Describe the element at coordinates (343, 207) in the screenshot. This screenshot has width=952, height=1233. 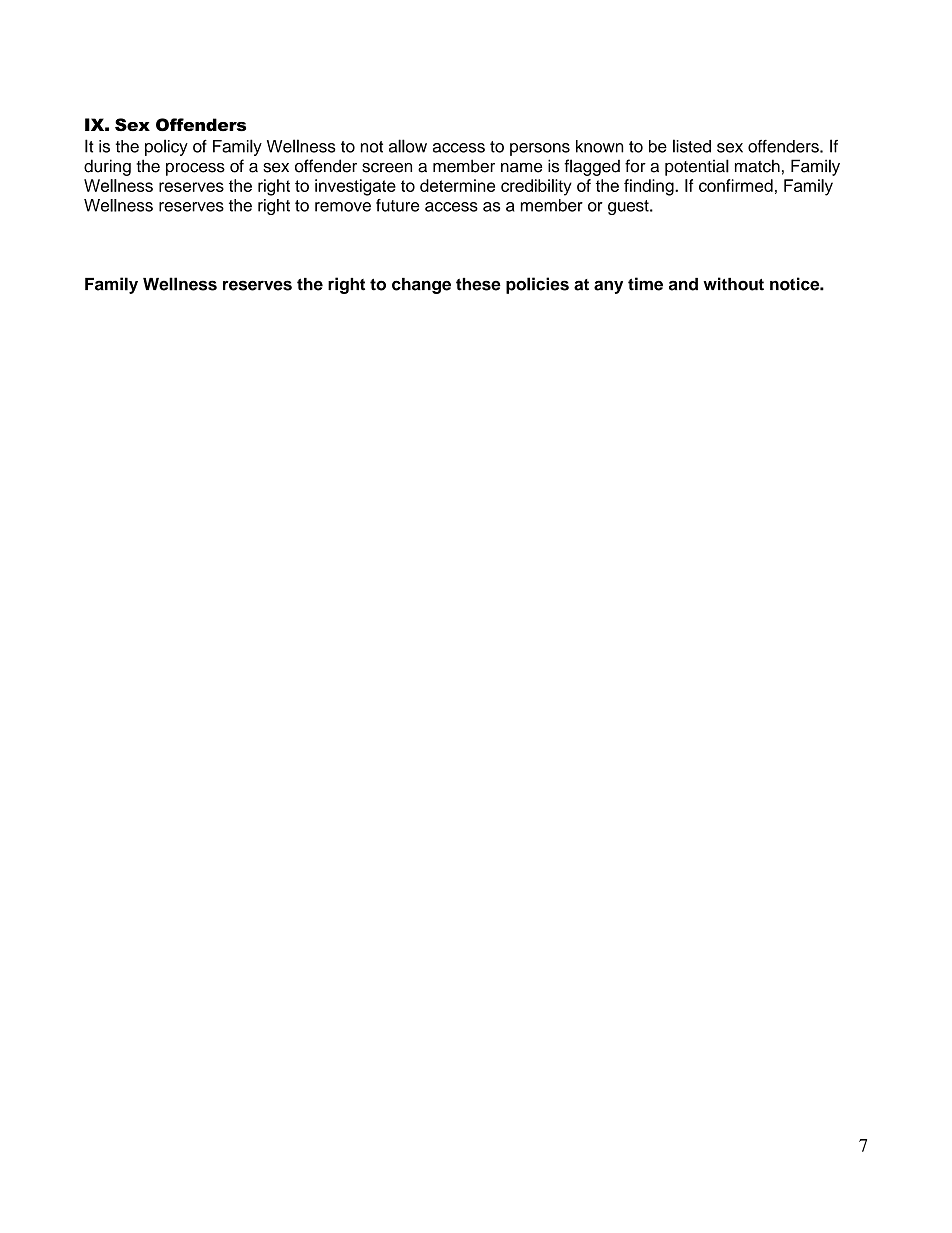
I see `remove` at that location.
